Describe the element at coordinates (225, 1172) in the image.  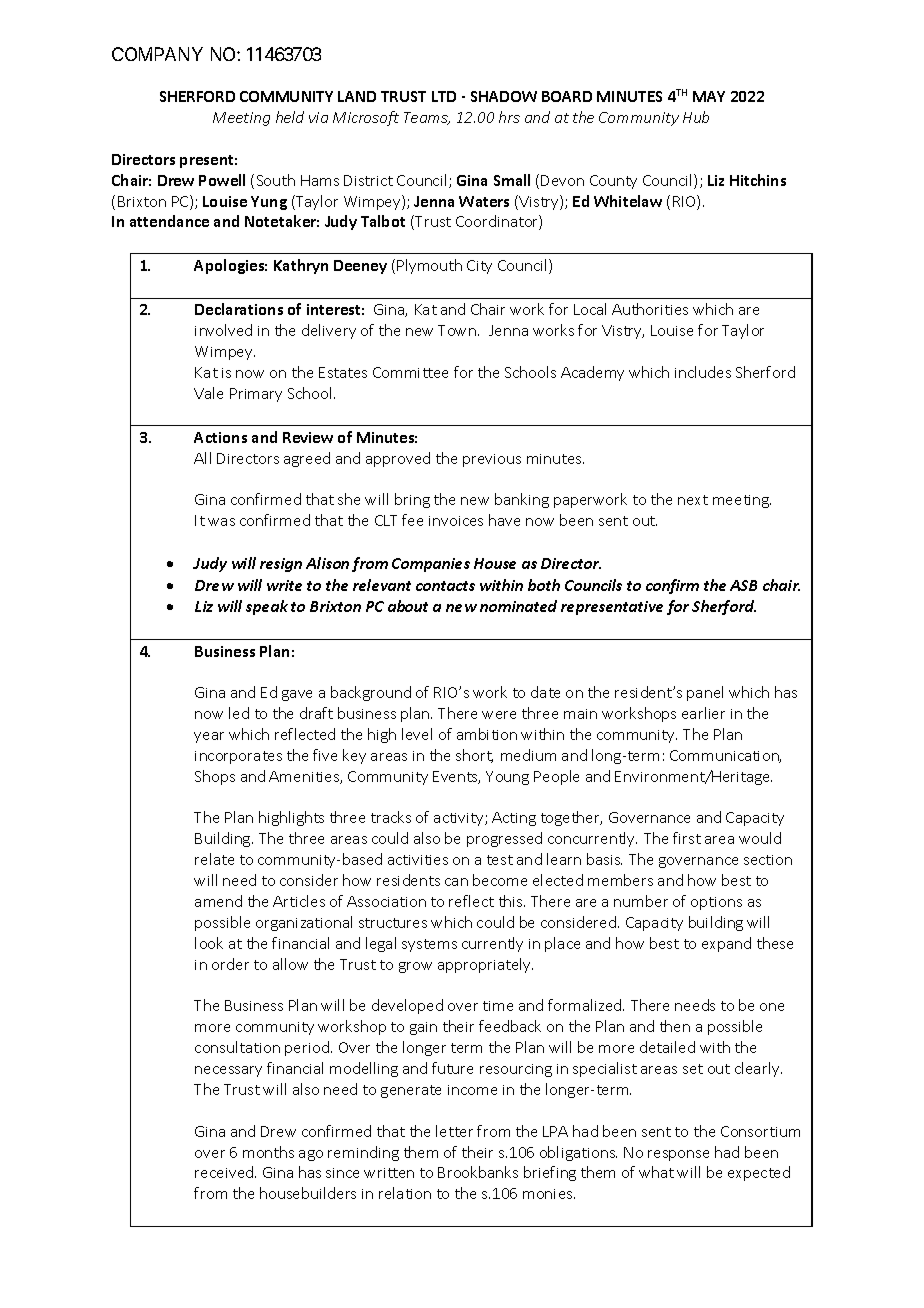
I see `received` at that location.
